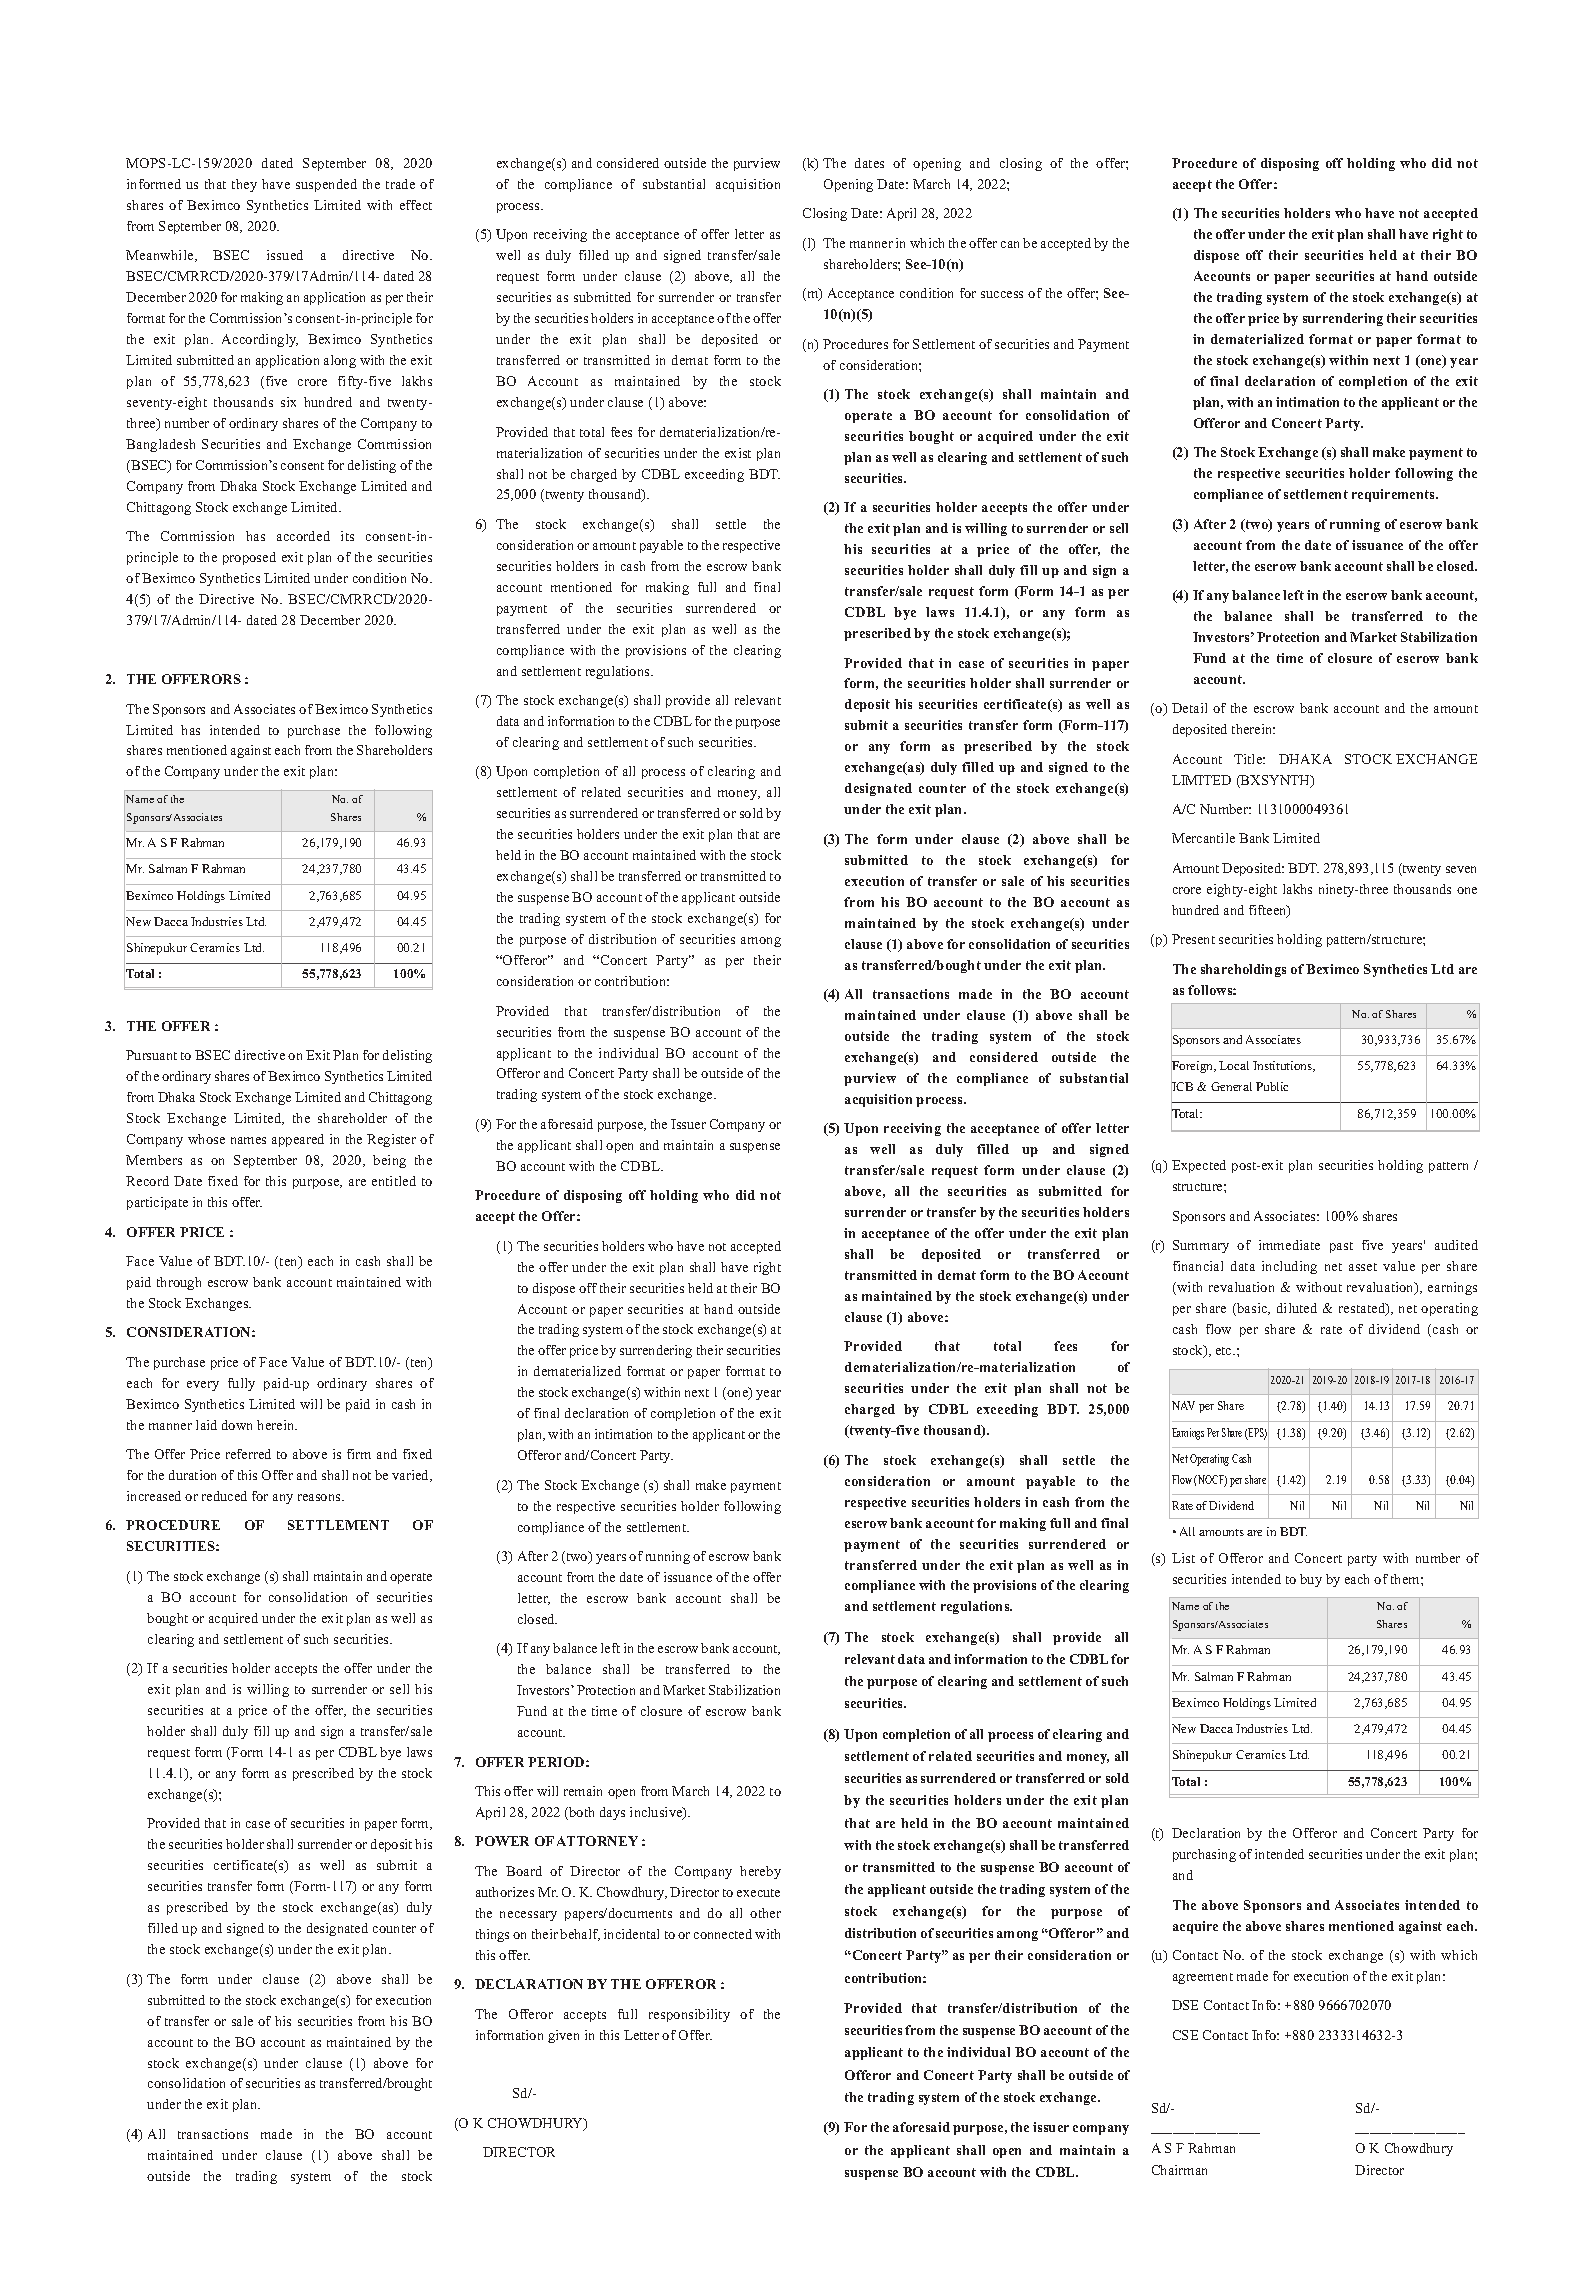 This screenshot has width=1584, height=2270. Describe the element at coordinates (298, 1140) in the screenshot. I see `appeared` at that location.
